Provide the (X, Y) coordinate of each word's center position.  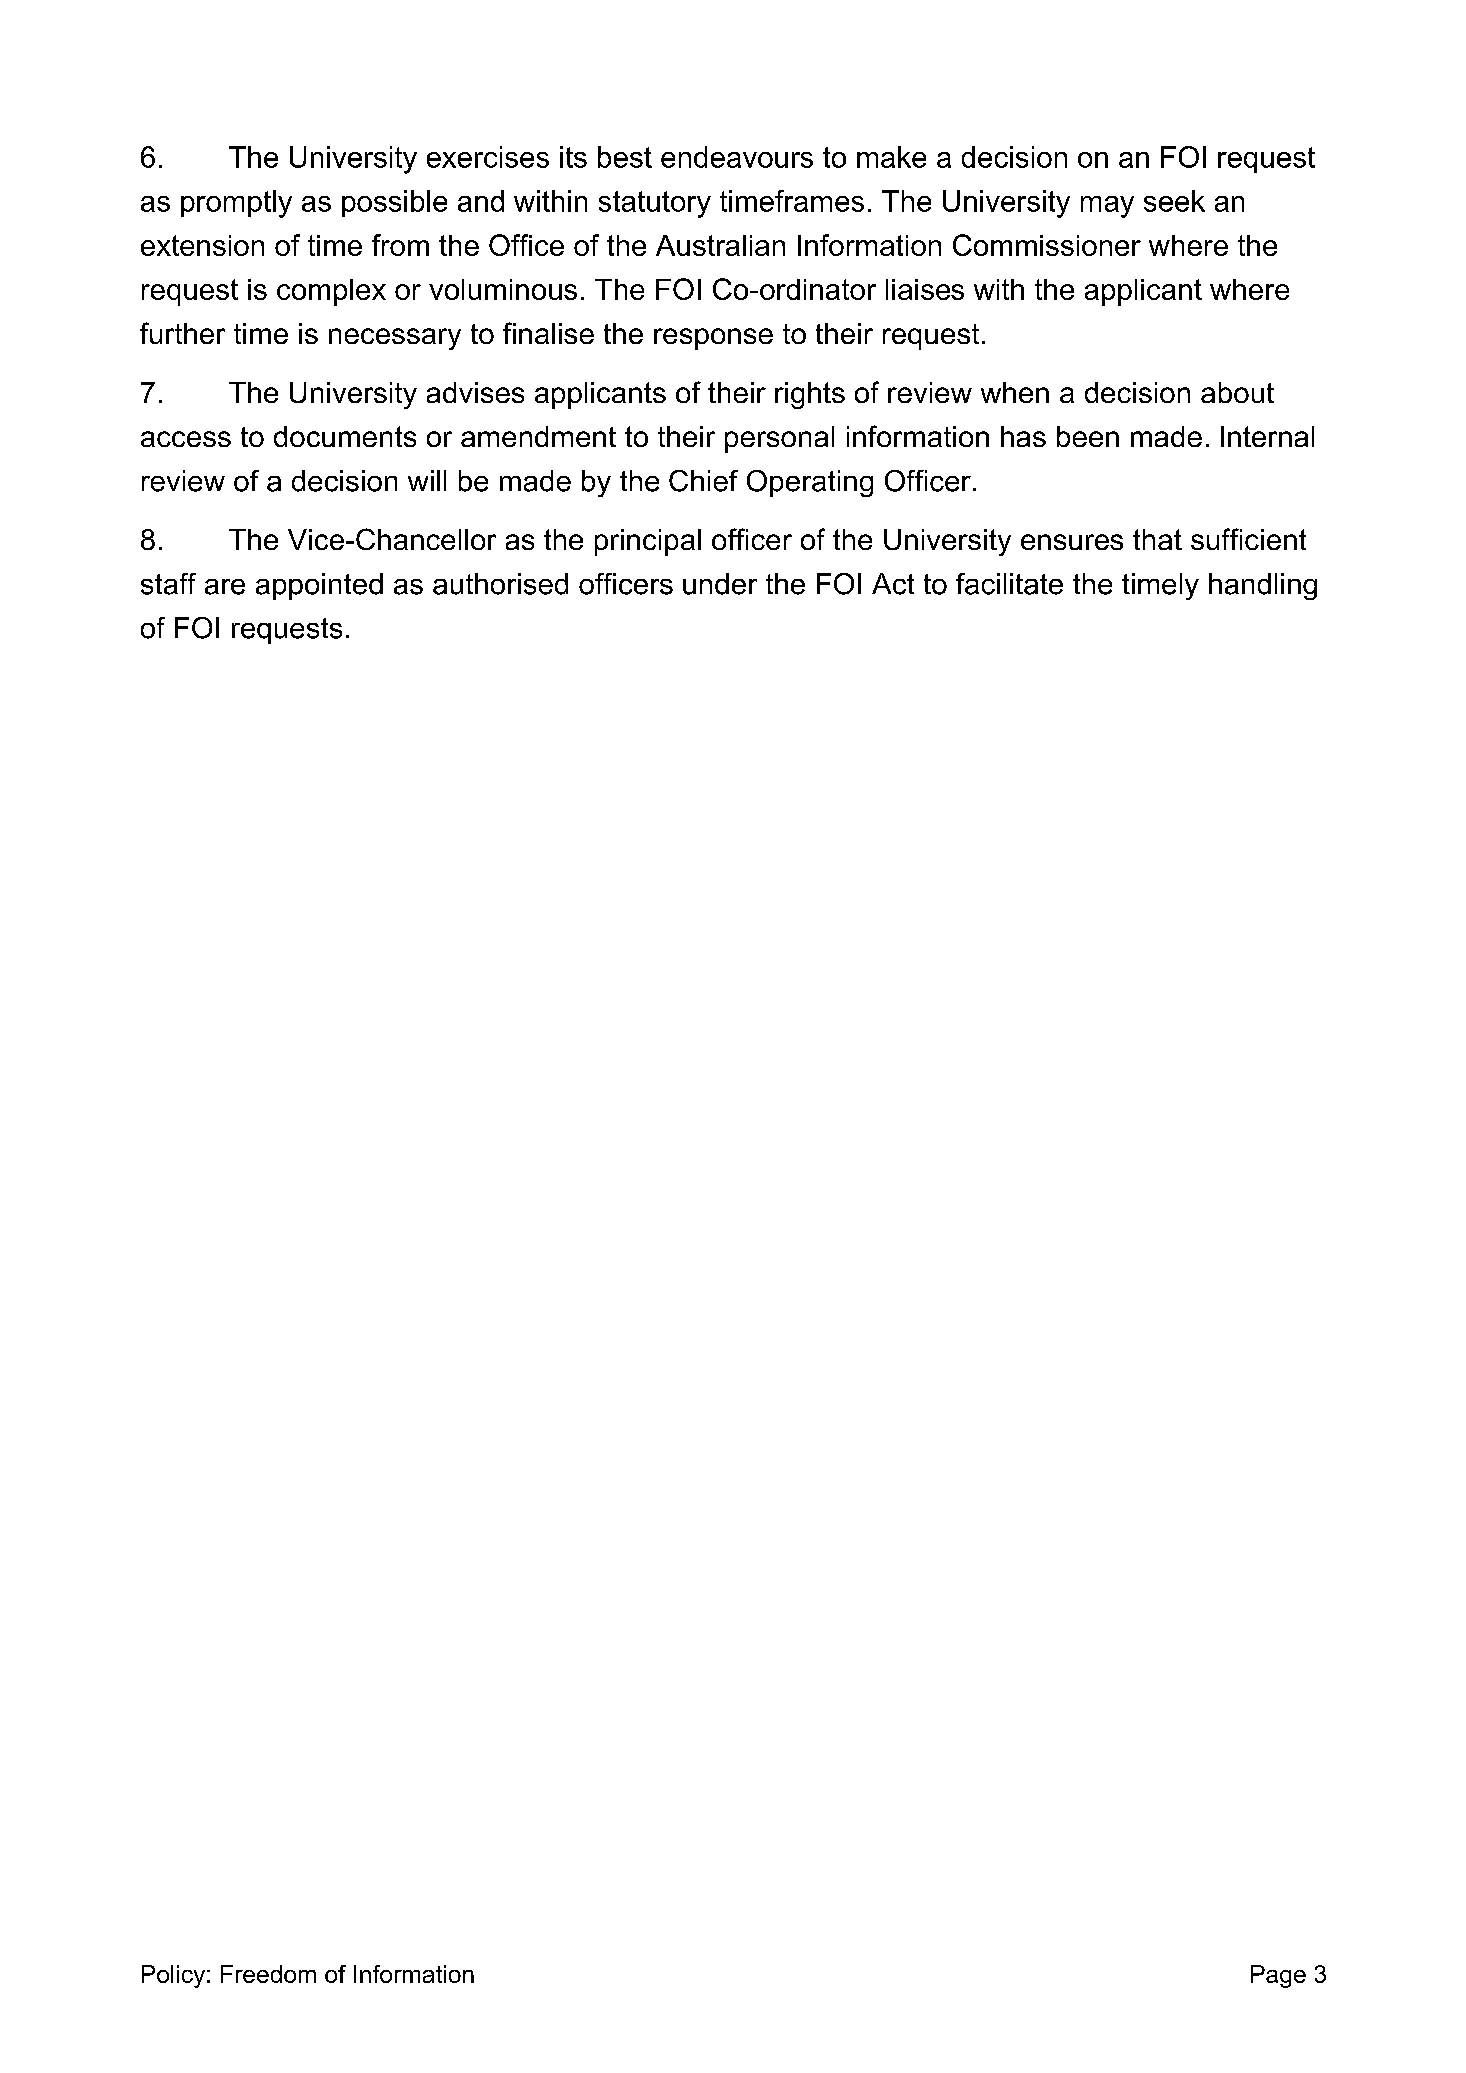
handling (1263, 586)
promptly (236, 204)
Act (893, 584)
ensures (1072, 542)
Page (1278, 1976)
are (225, 587)
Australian (720, 245)
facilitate (1009, 584)
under (720, 584)
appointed (319, 586)
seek (1174, 201)
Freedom (268, 1974)
